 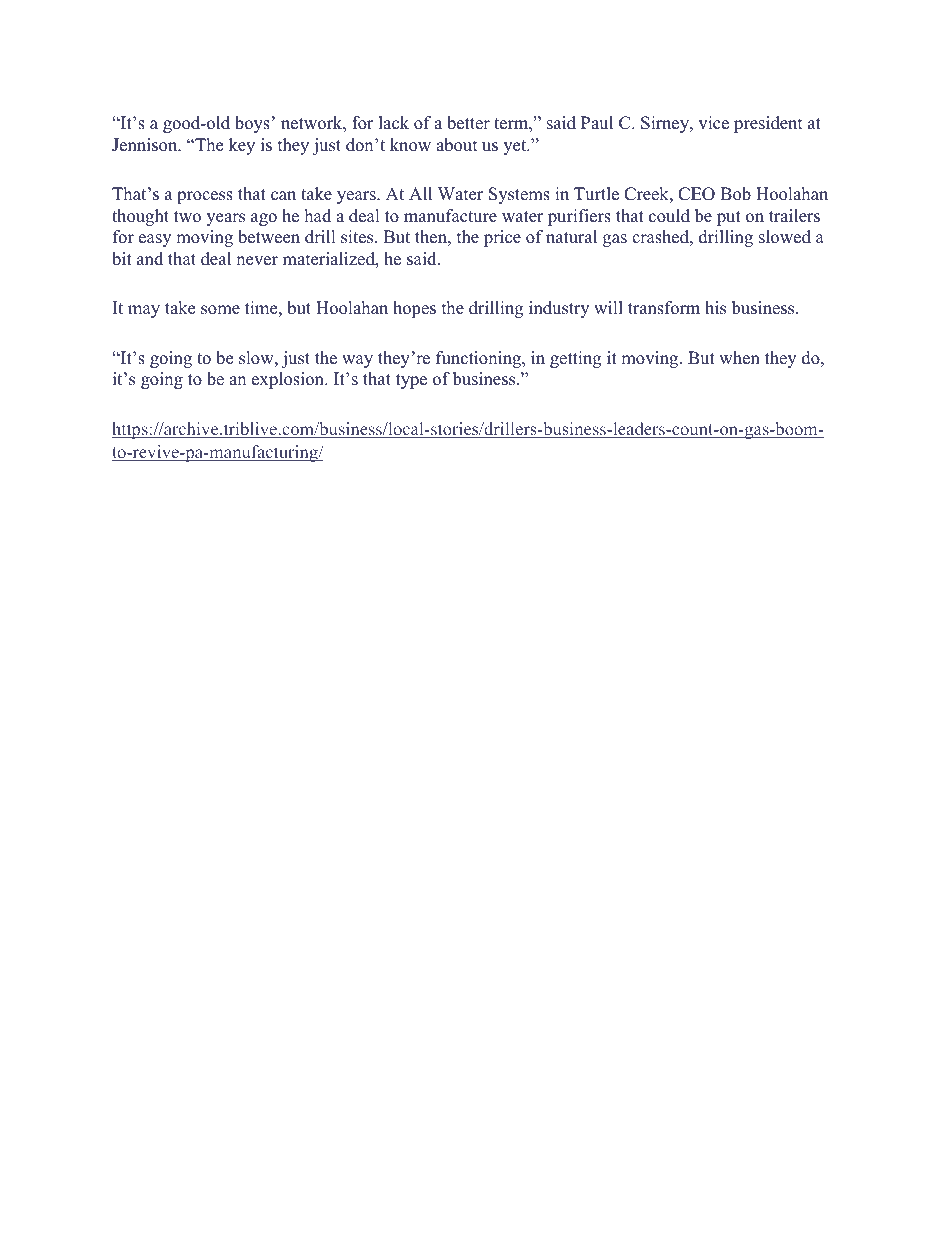 What do you see at coordinates (252, 124) in the screenshot?
I see `boys` at bounding box center [252, 124].
